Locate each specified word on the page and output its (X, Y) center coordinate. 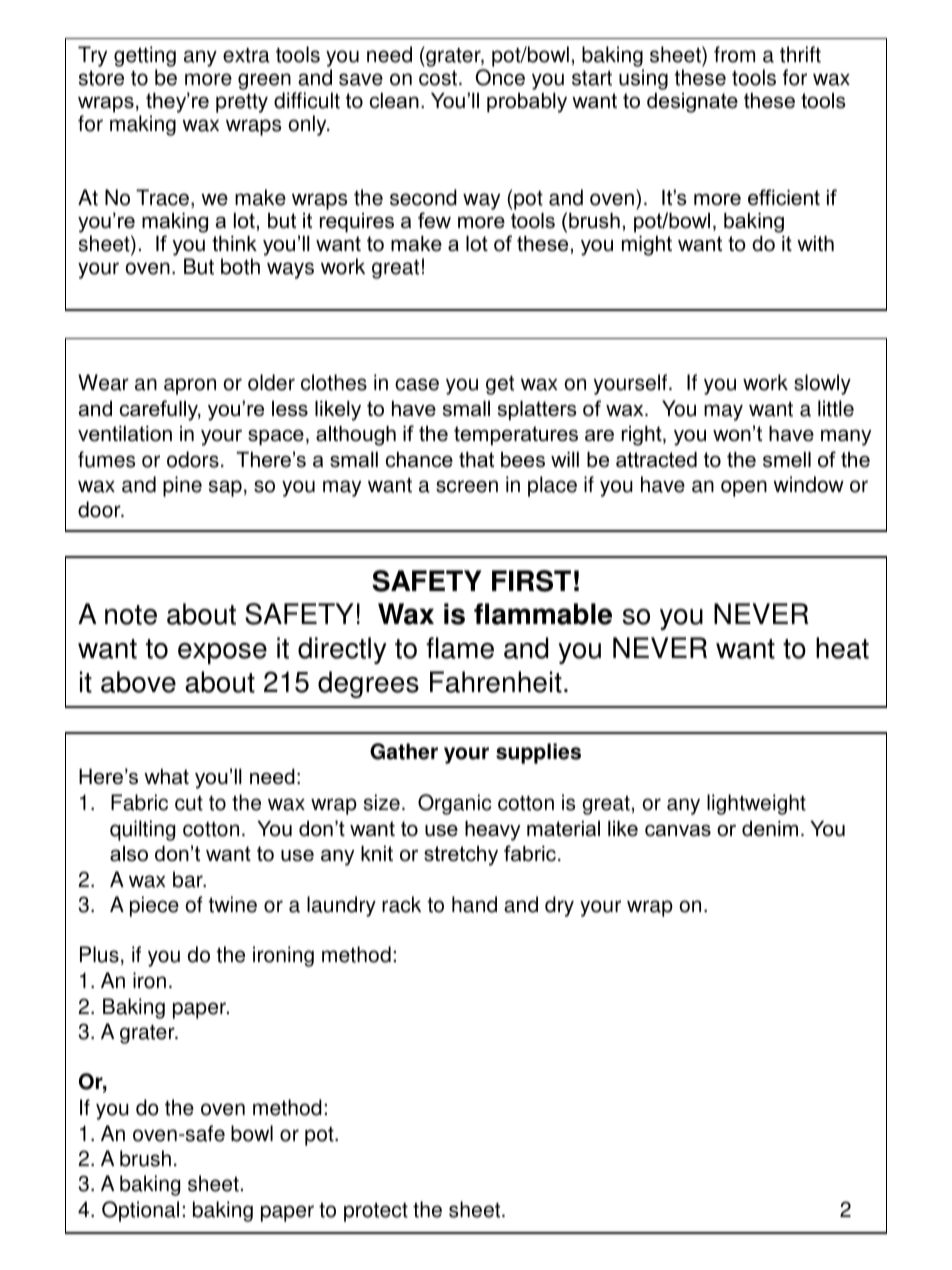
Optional (140, 1211)
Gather (404, 751)
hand (474, 904)
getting (145, 58)
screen (467, 486)
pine (182, 486)
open (744, 488)
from (734, 54)
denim (770, 829)
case (417, 384)
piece (154, 906)
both (240, 266)
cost (439, 78)
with (815, 243)
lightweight (756, 804)
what (166, 777)
